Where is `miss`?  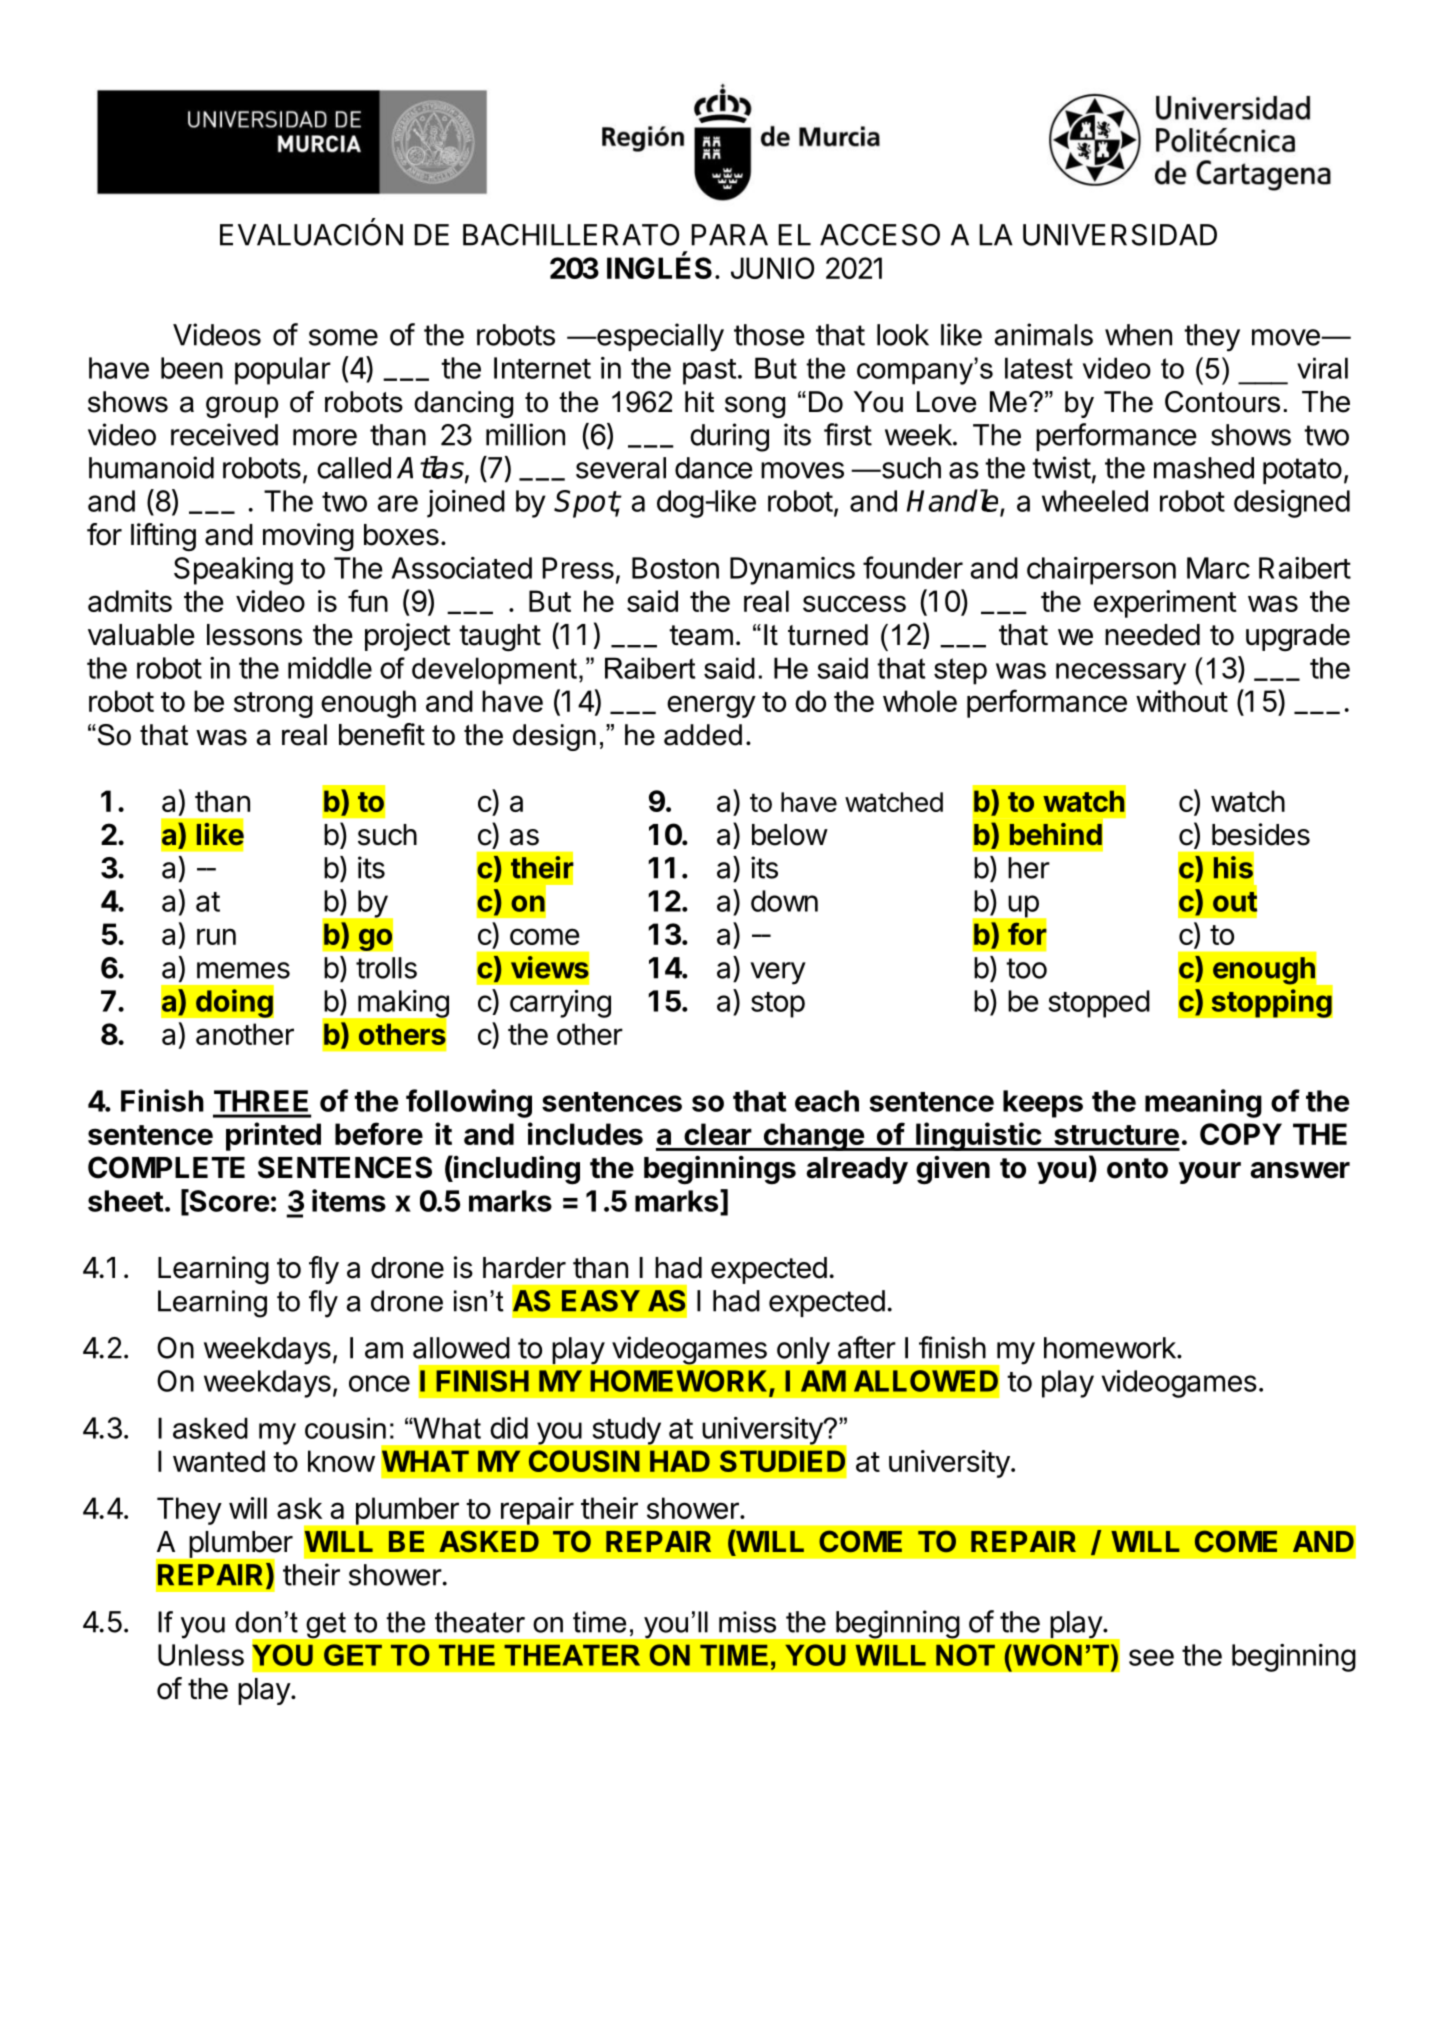
miss is located at coordinates (747, 1622).
